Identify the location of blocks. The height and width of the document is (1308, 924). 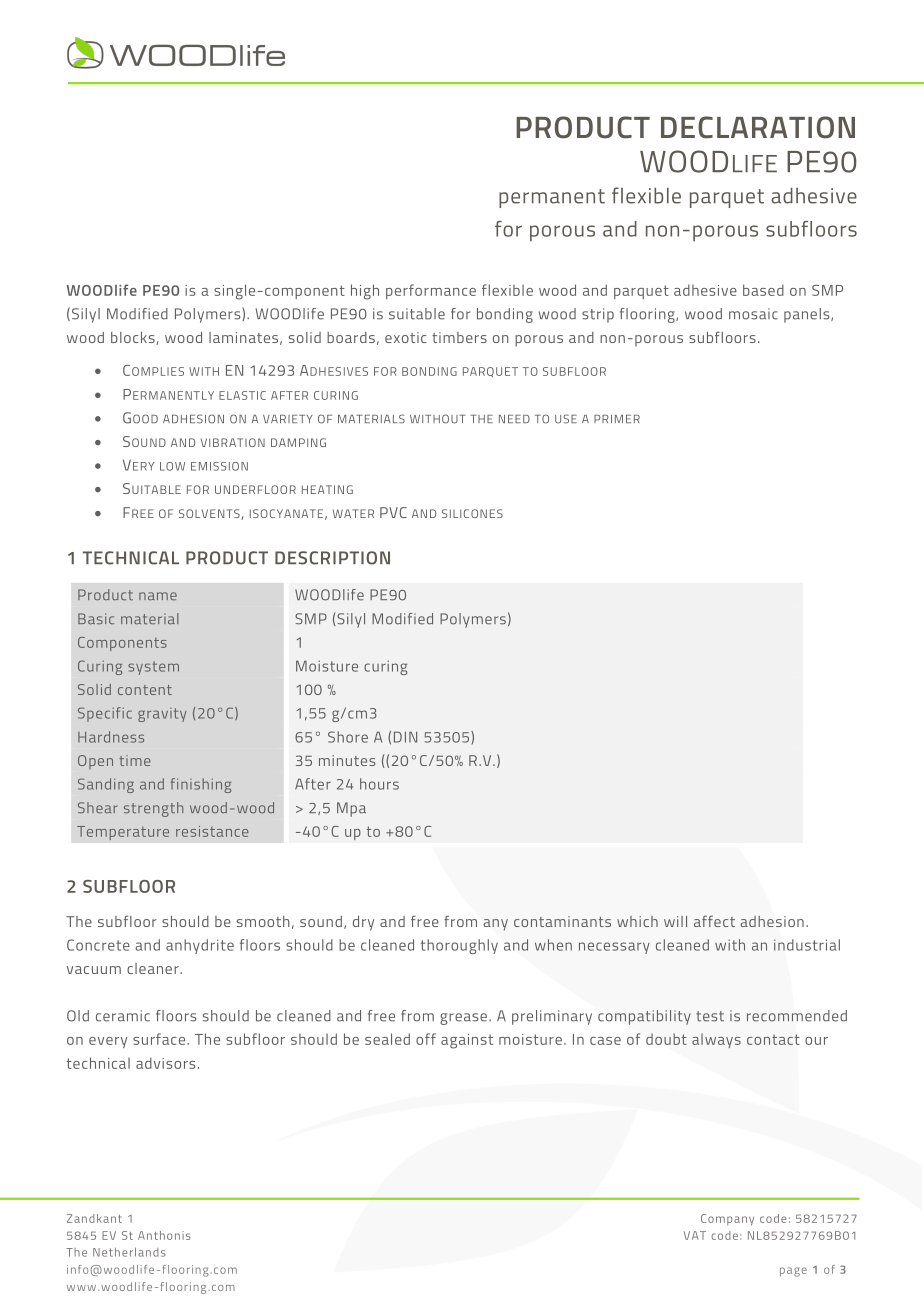
(134, 338).
